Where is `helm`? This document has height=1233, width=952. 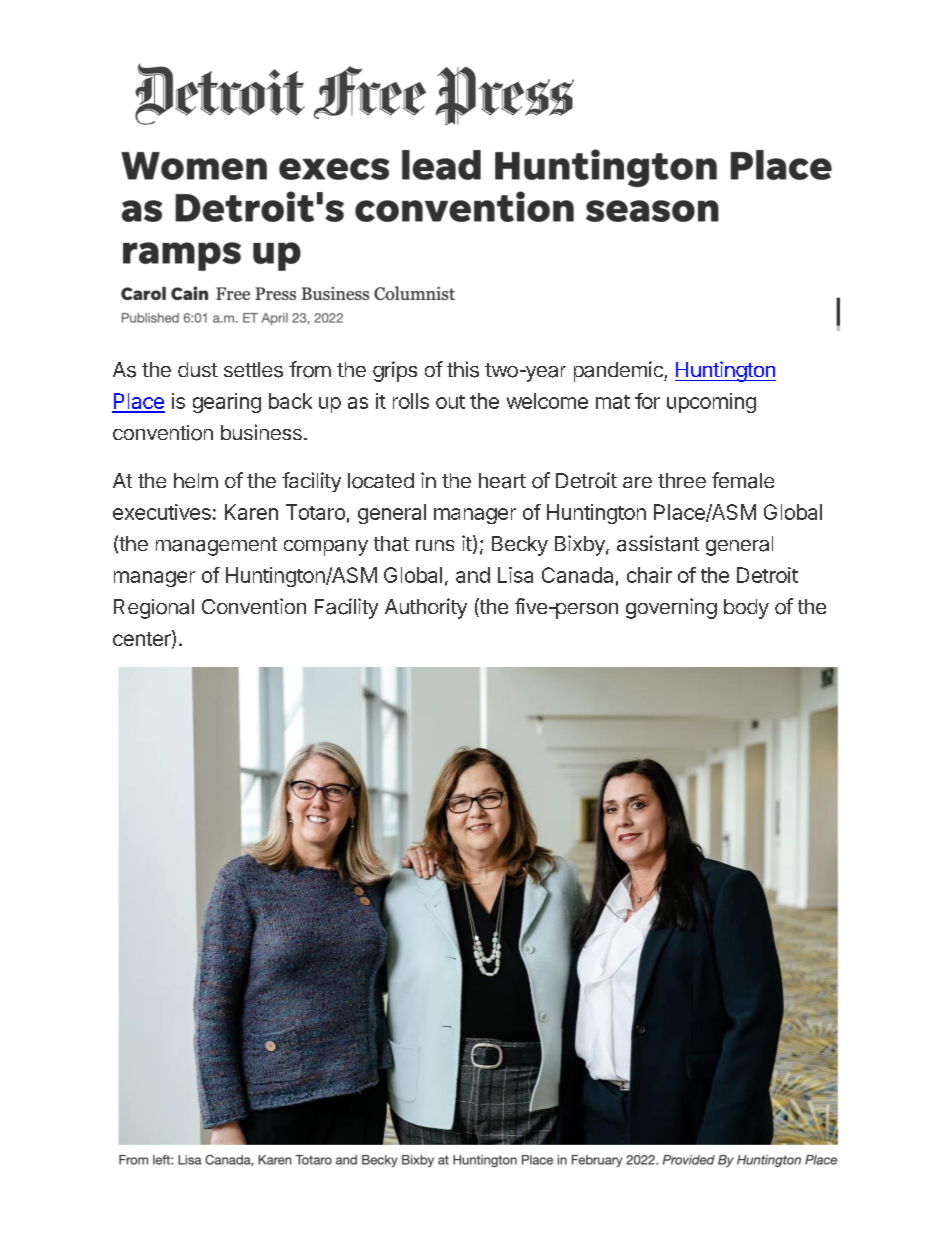 helm is located at coordinates (196, 480).
